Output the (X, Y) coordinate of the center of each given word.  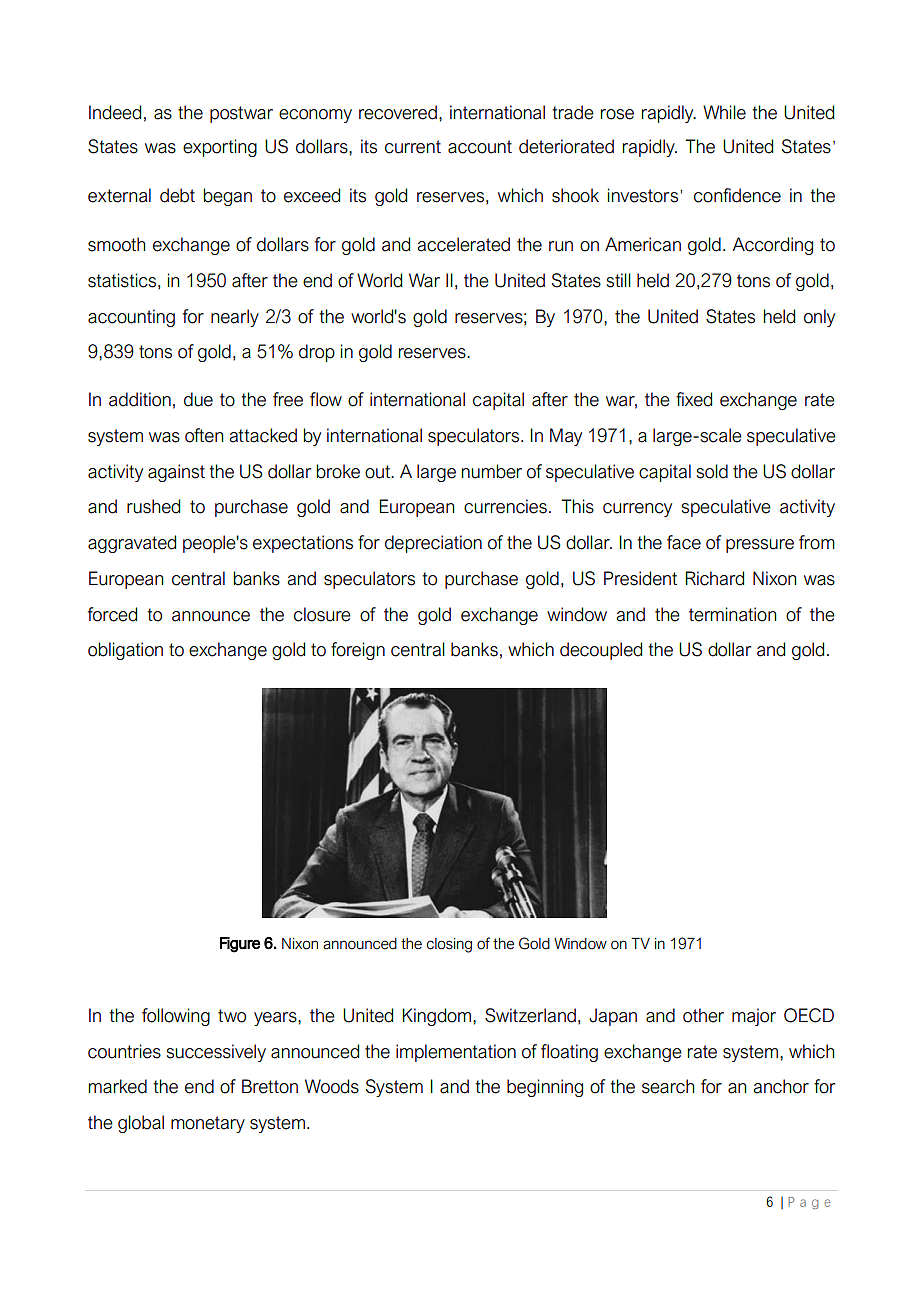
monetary (208, 1124)
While (724, 112)
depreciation (433, 544)
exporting (220, 148)
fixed (694, 399)
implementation (456, 1053)
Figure (240, 945)
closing (449, 945)
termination (732, 614)
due (198, 399)
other (703, 1015)
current (413, 147)
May (566, 437)
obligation (125, 651)
